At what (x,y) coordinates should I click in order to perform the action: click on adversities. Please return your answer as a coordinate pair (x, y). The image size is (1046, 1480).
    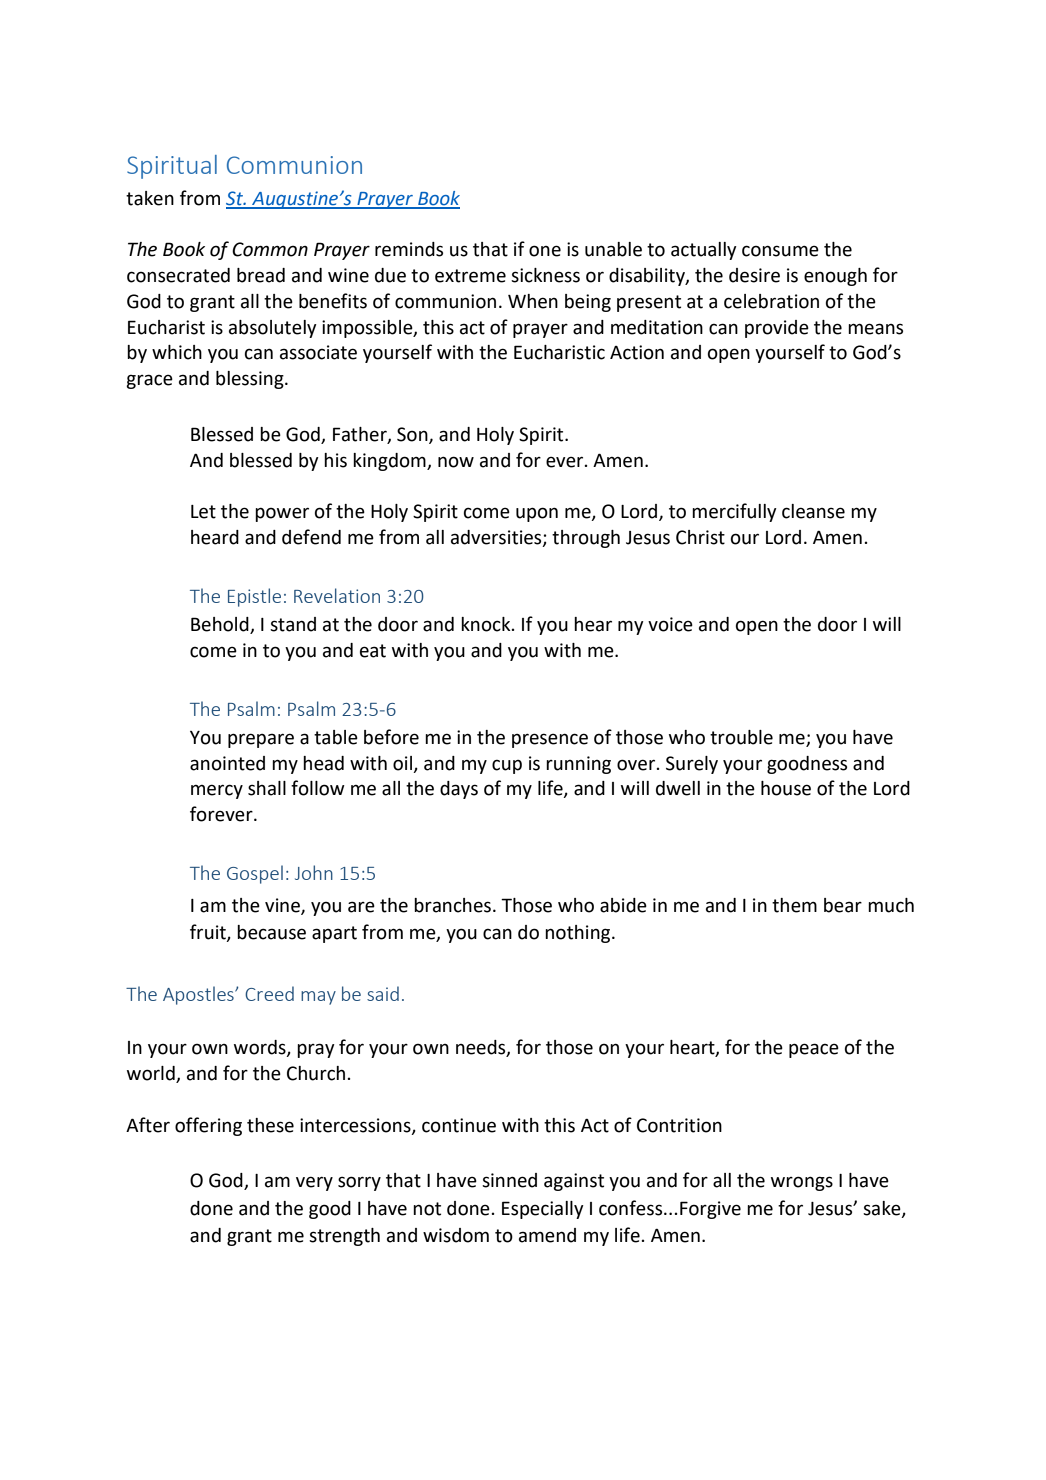
    Looking at the image, I should click on (497, 538).
